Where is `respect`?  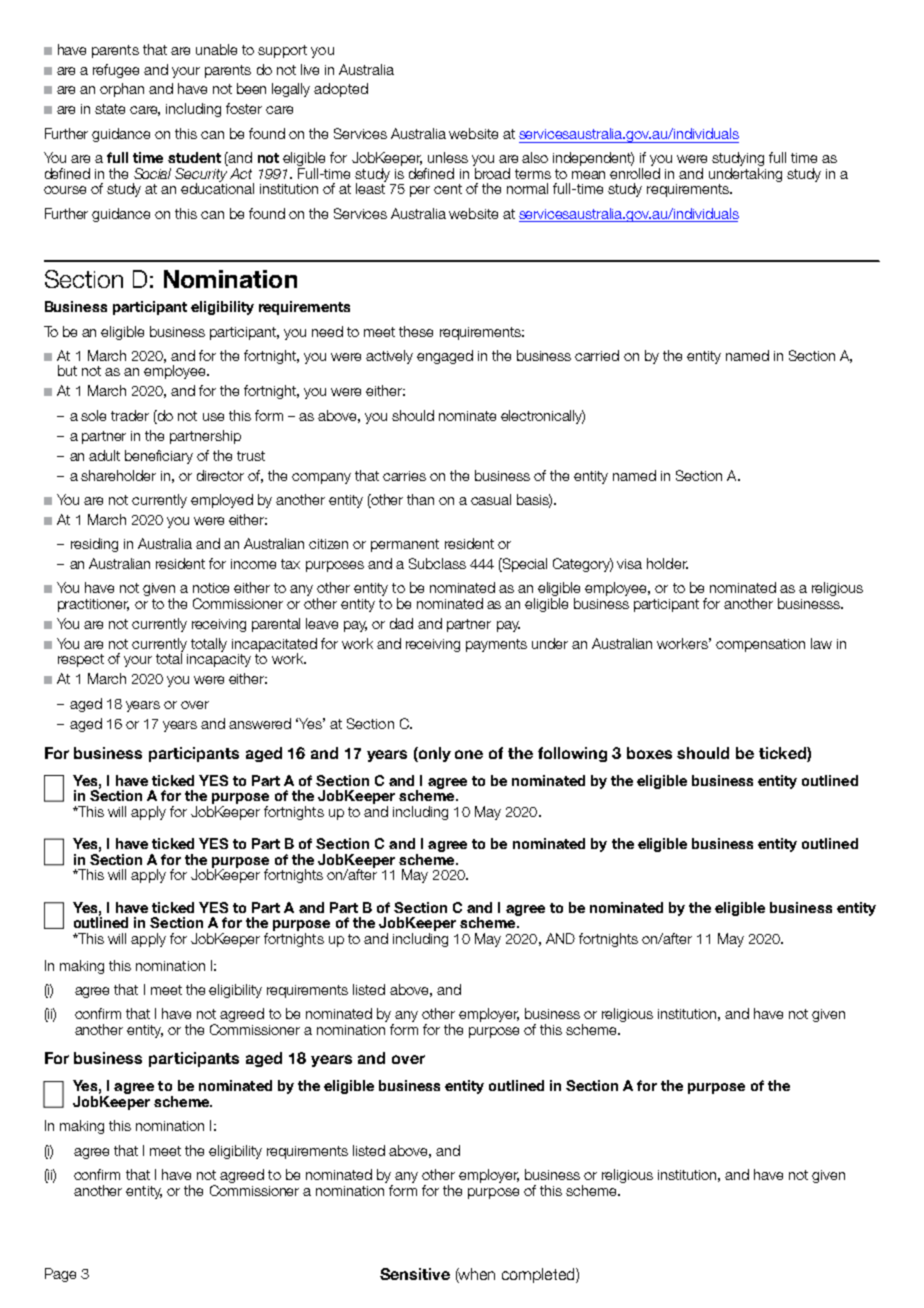
respect is located at coordinates (81, 660).
